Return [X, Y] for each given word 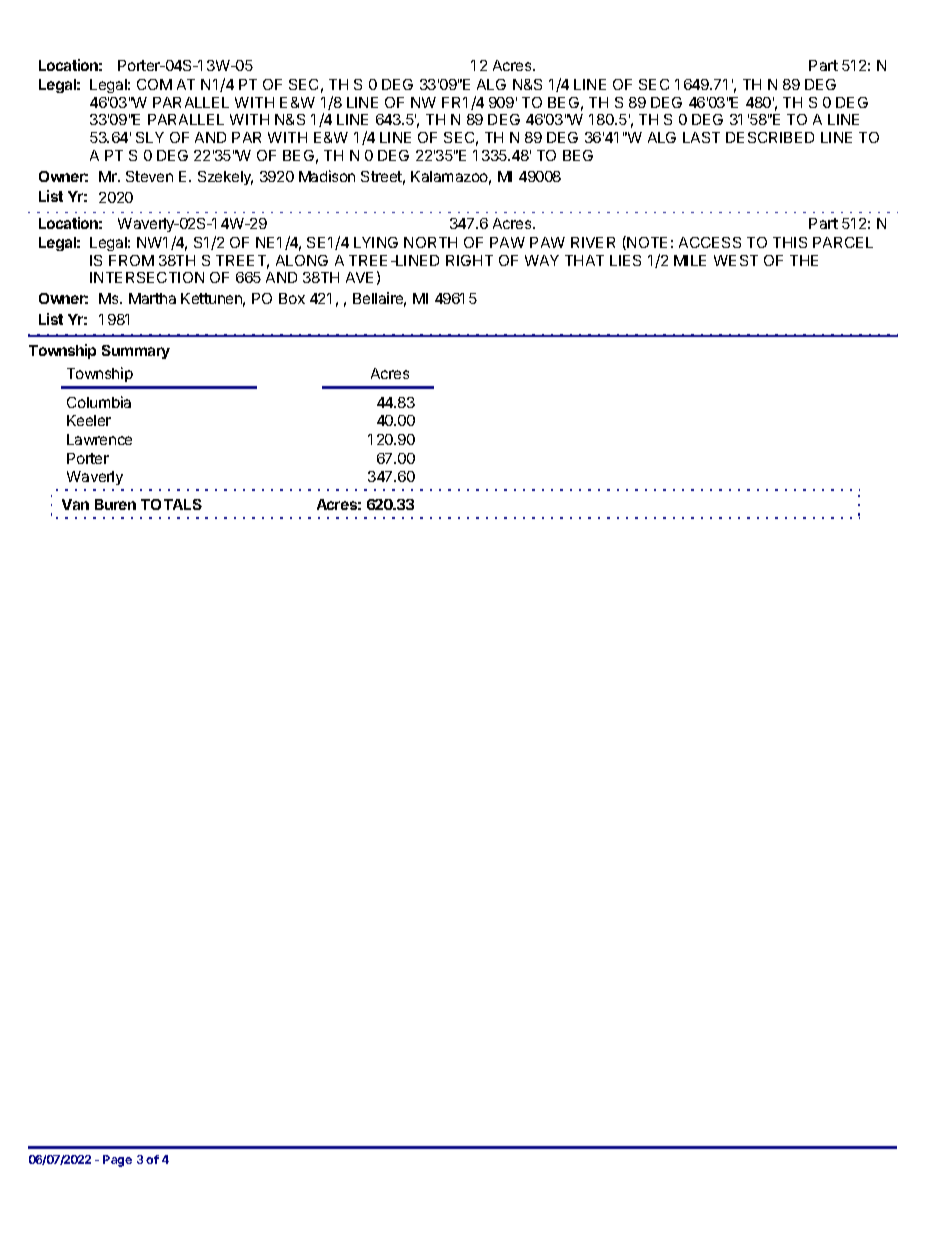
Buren [115, 504]
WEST [736, 260]
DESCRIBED [770, 137]
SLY [150, 137]
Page [117, 1161]
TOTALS [171, 504]
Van [75, 504]
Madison [327, 176]
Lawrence [99, 439]
